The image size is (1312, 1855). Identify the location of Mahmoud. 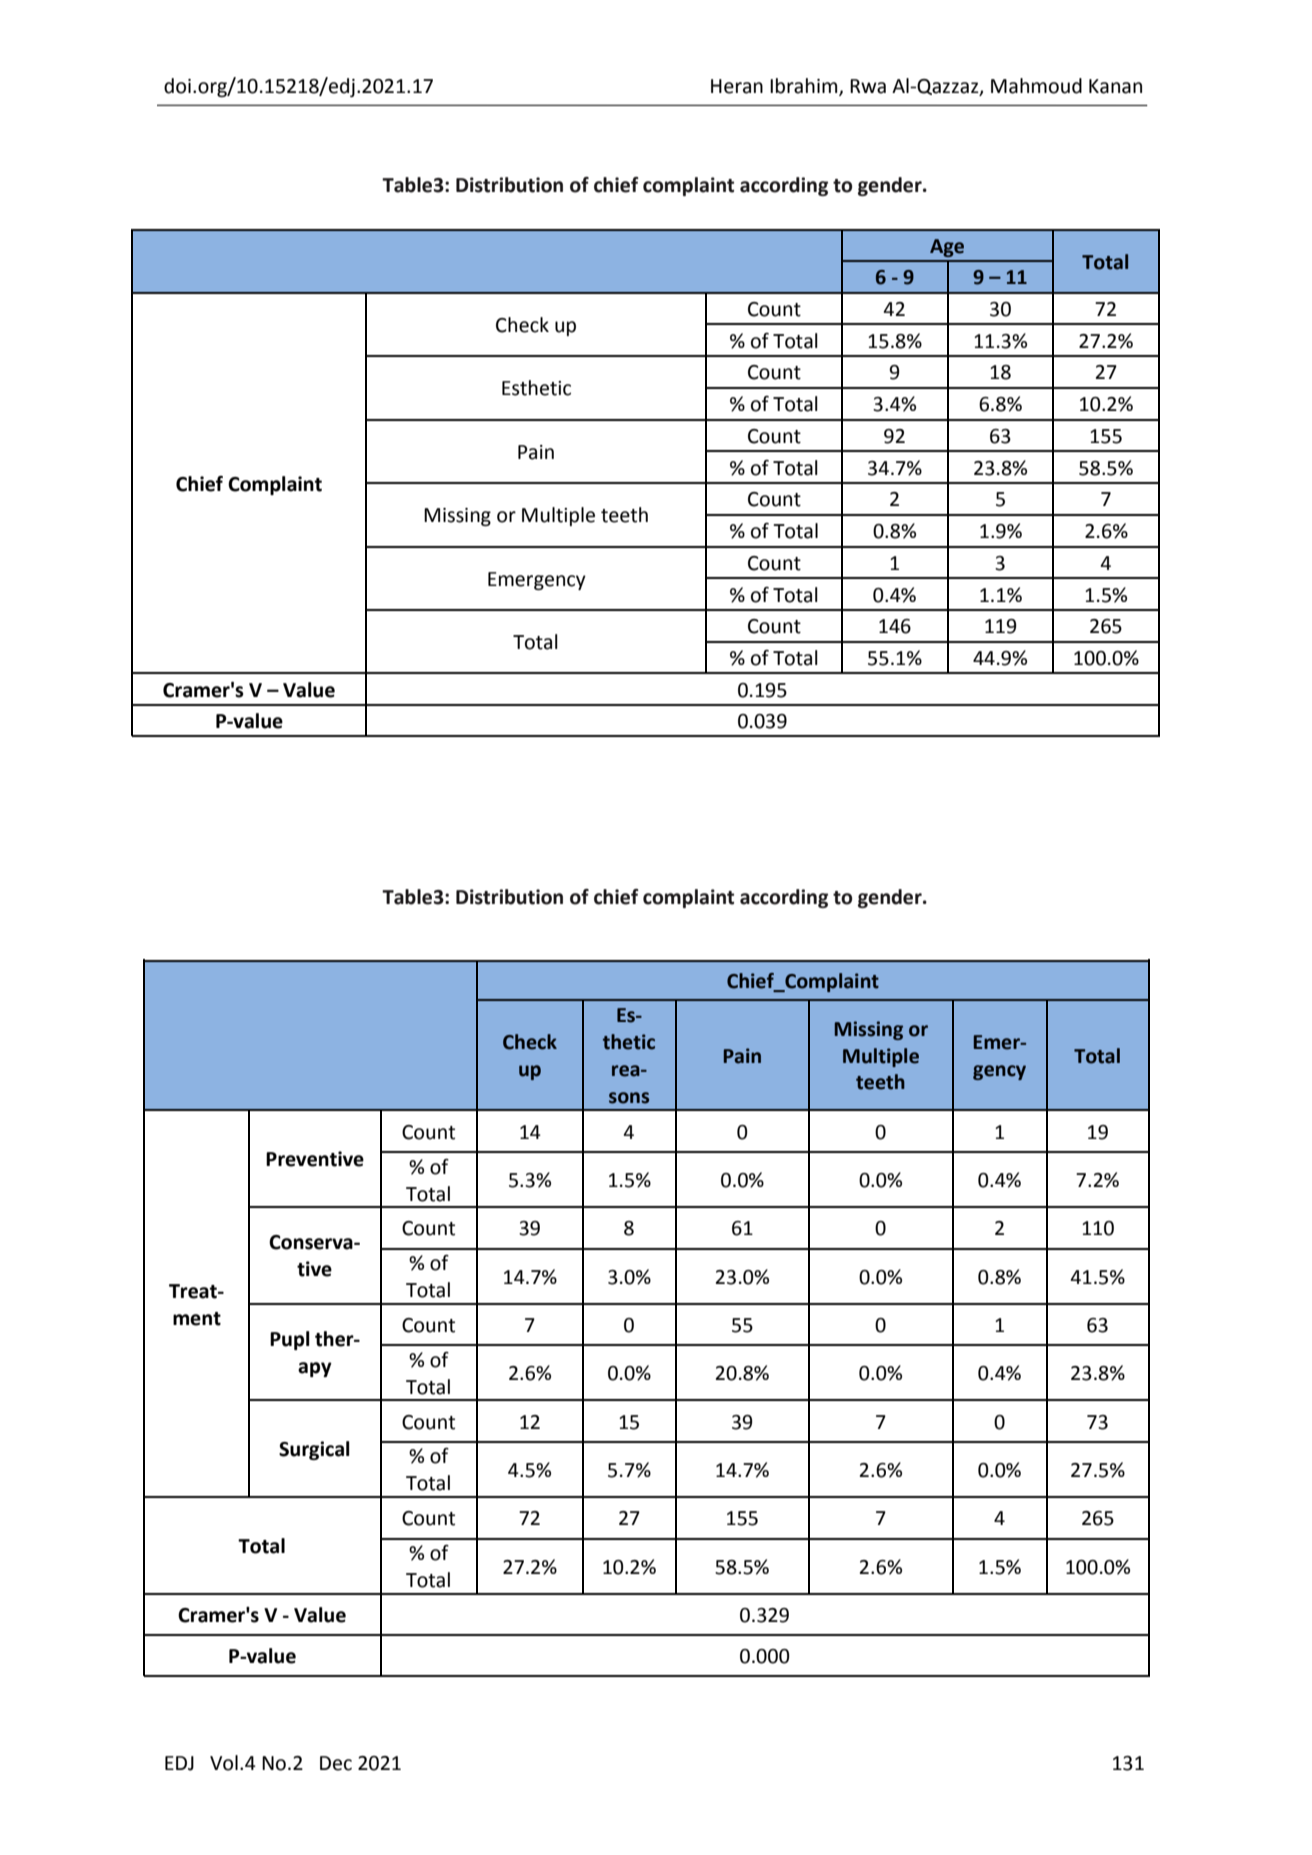
(1036, 86).
